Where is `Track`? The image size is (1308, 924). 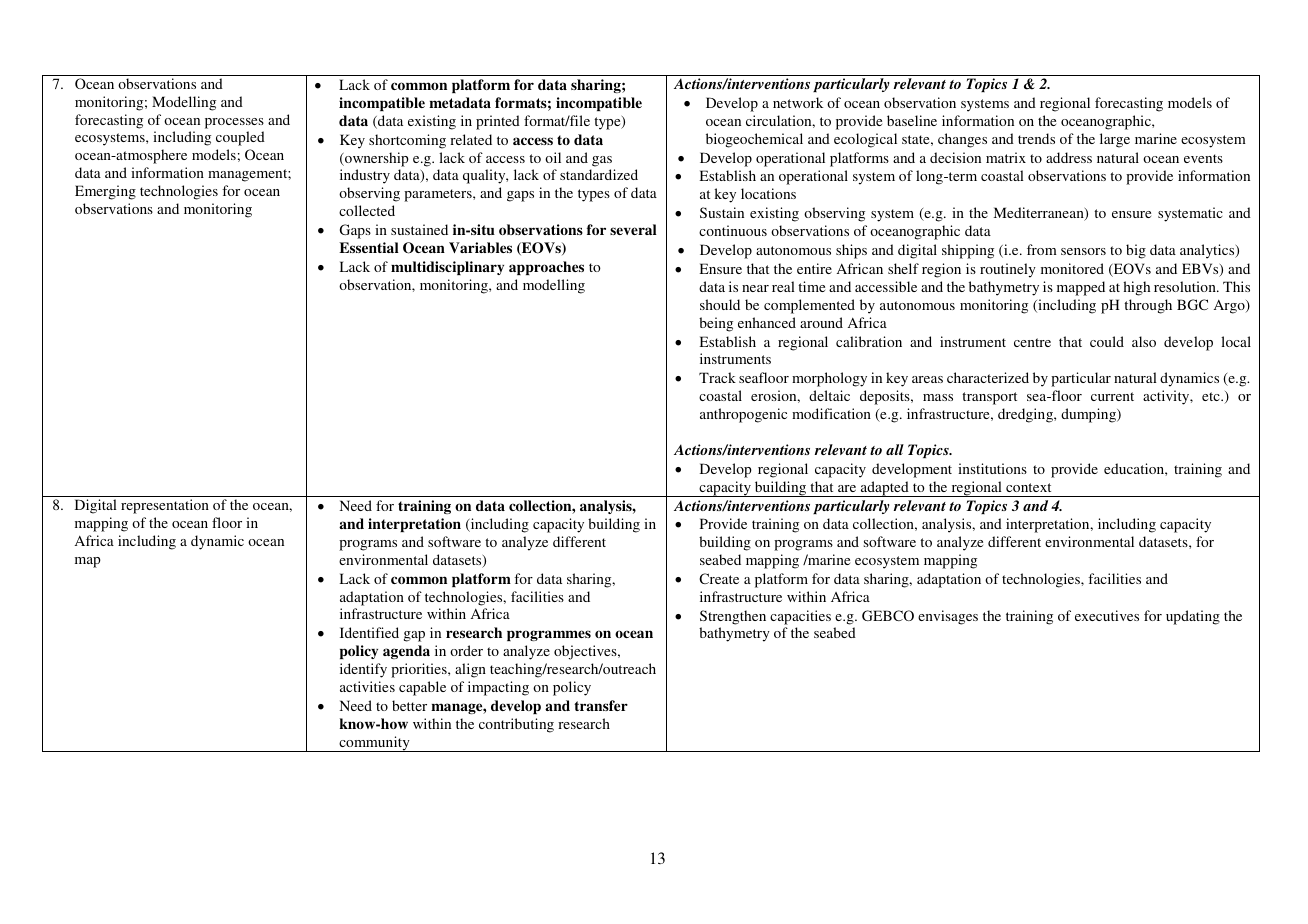
Track is located at coordinates (717, 377).
